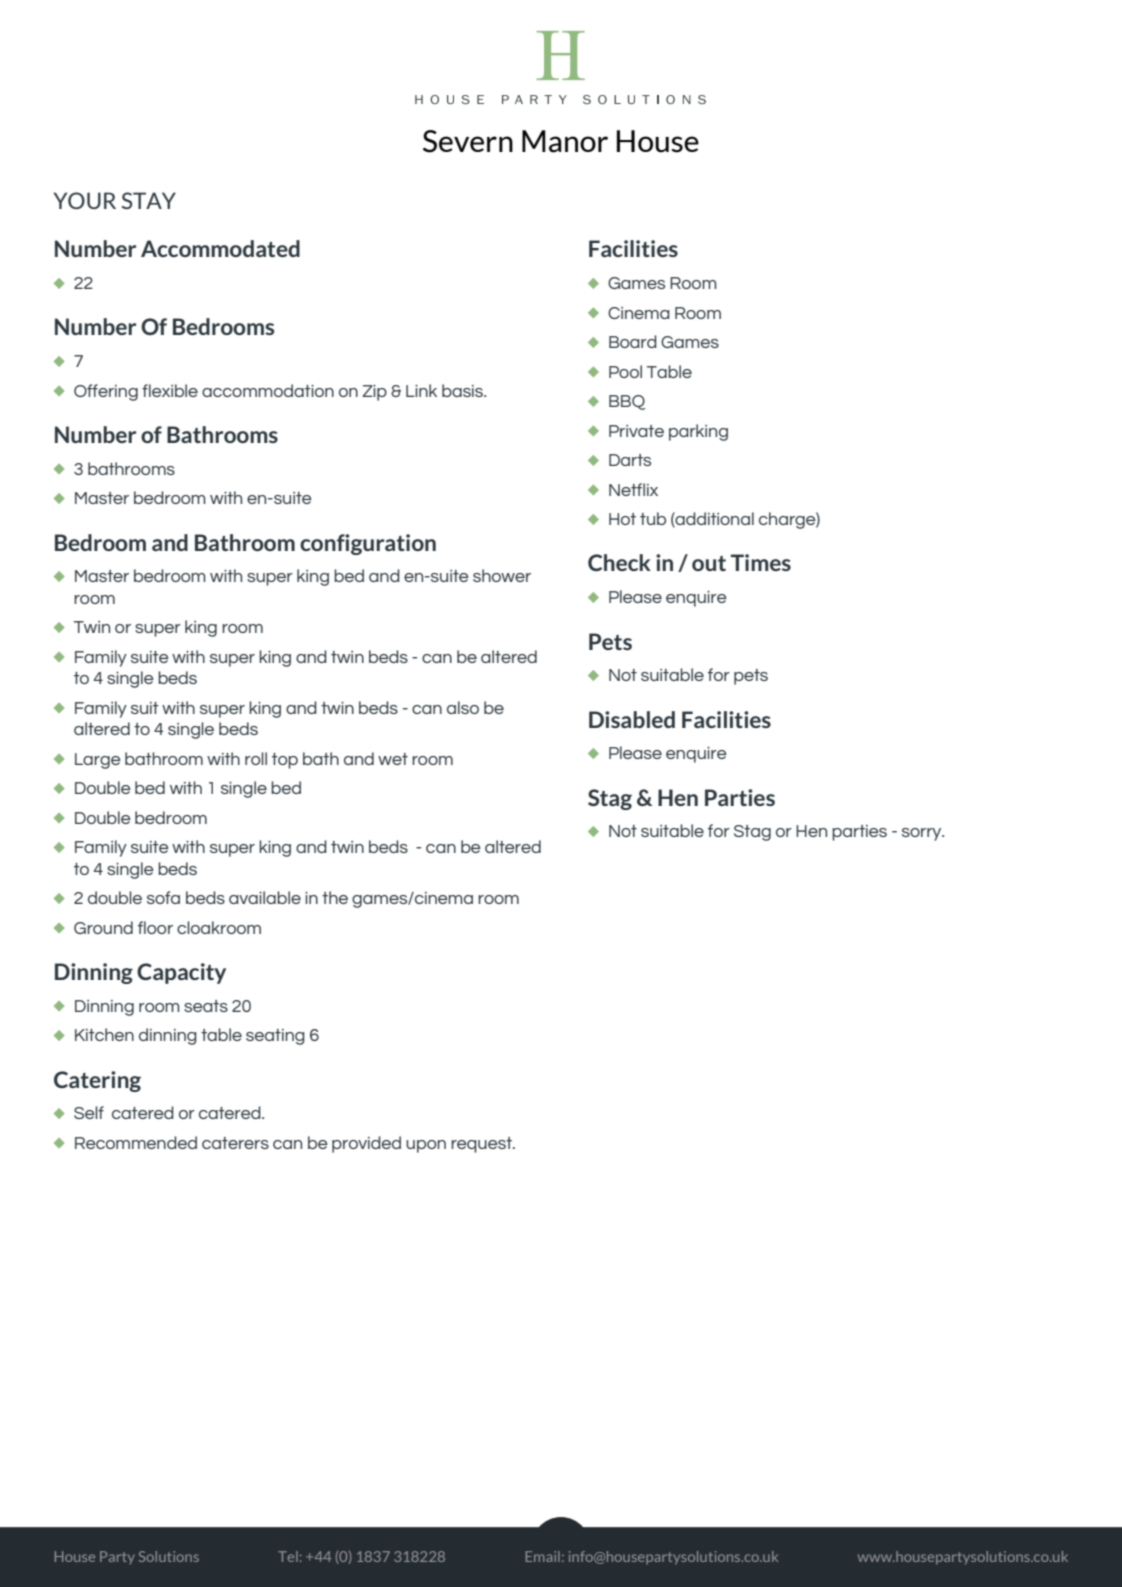 The height and width of the screenshot is (1587, 1122). Describe the element at coordinates (393, 759) in the screenshot. I see `wet` at that location.
